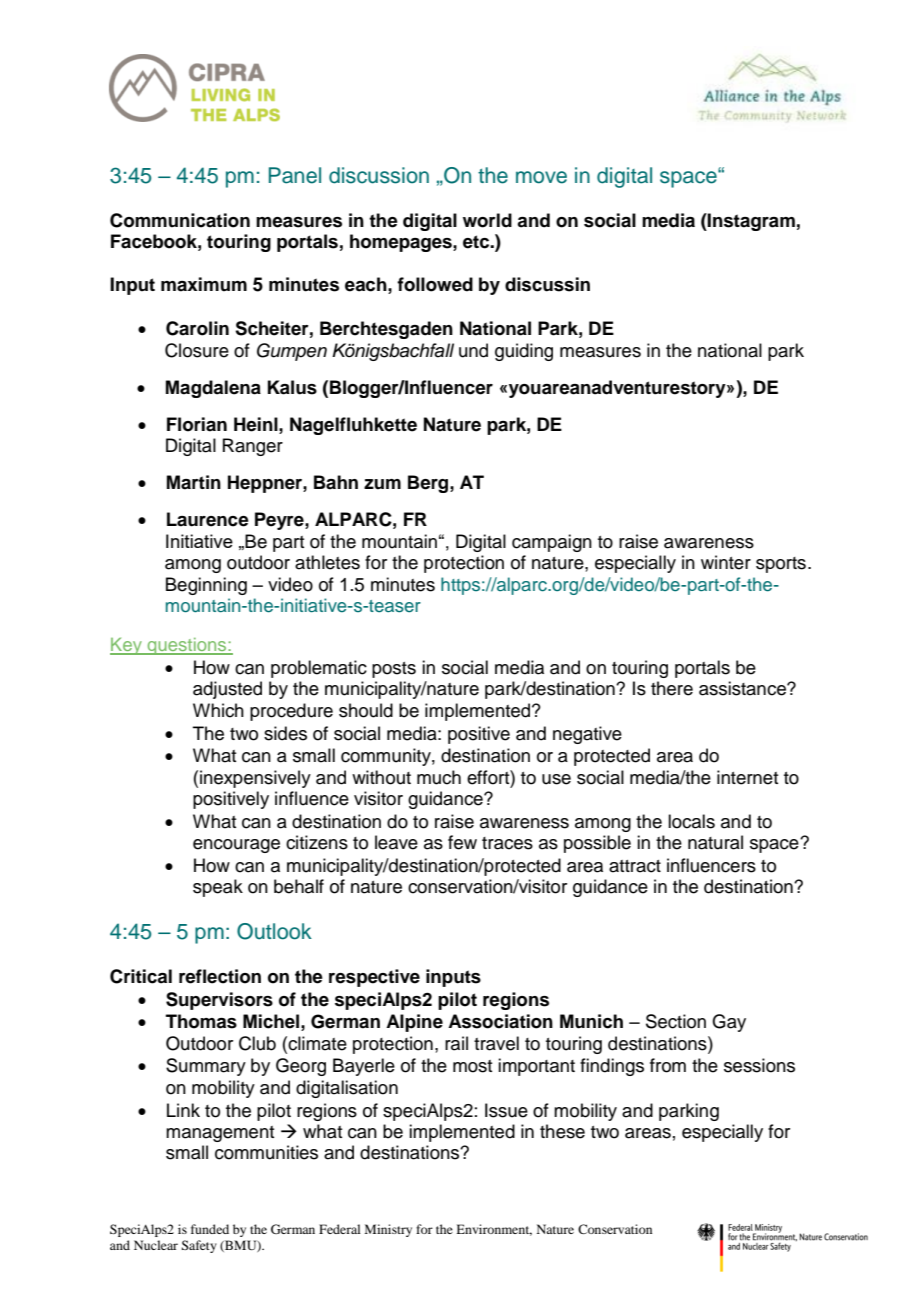  I want to click on natural, so click(715, 842).
